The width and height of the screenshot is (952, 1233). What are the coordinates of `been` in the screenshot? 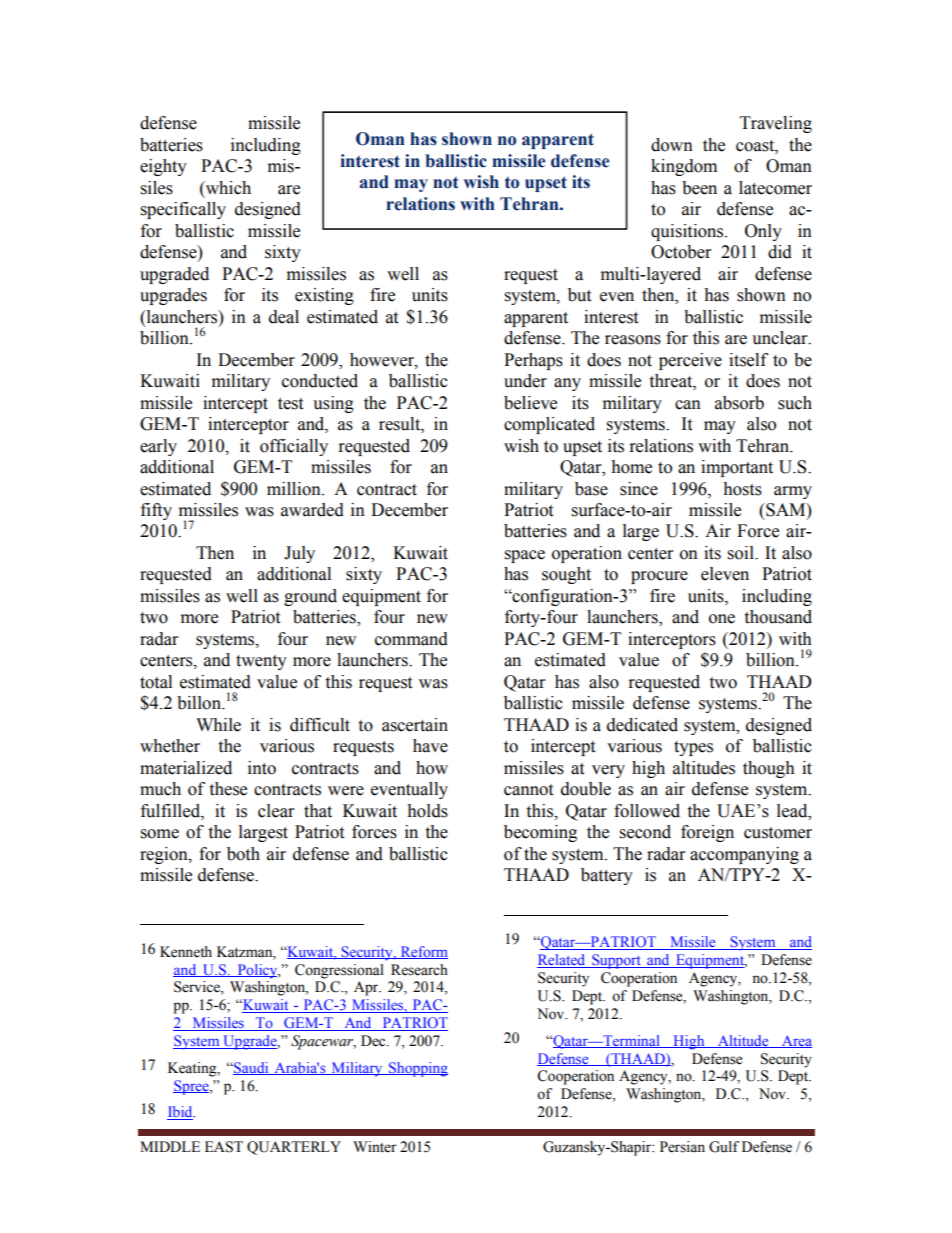 It's located at (699, 188).
